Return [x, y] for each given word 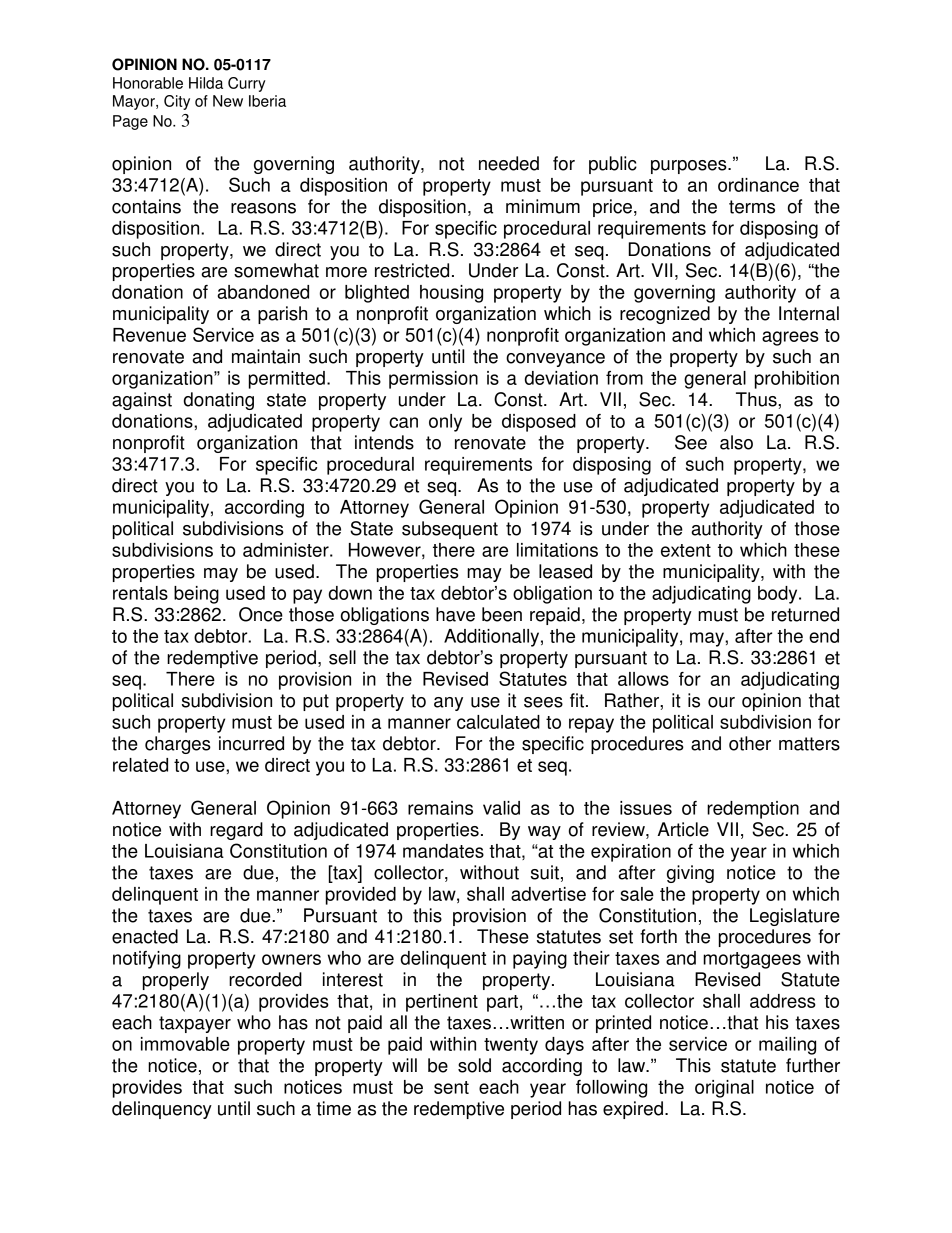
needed [509, 163]
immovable [185, 1044]
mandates [443, 851]
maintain [266, 356]
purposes [690, 167]
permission [433, 380]
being [196, 595]
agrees [790, 338]
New [228, 101]
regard [236, 831]
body [779, 595]
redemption [753, 810]
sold [474, 1065]
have [455, 614]
